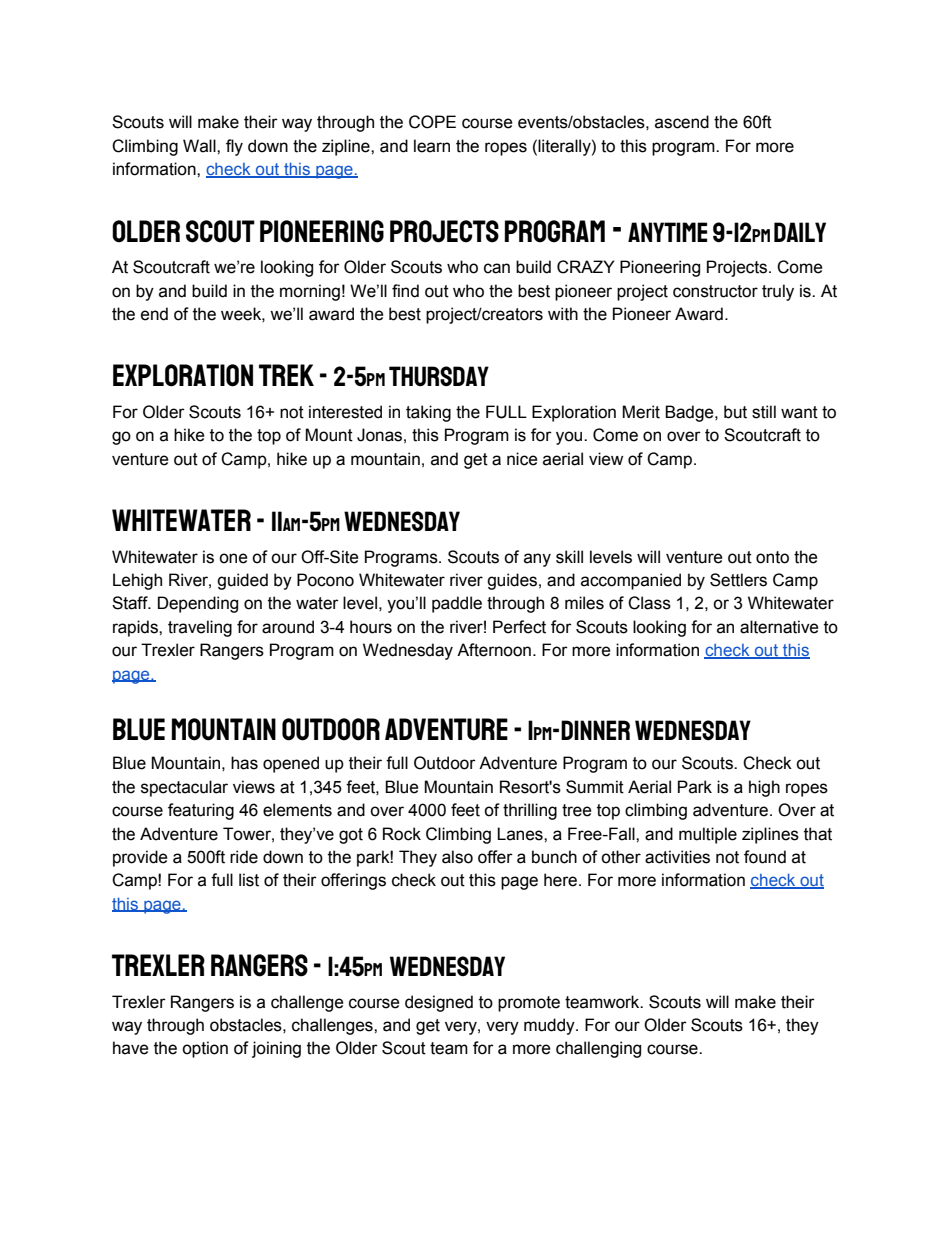  Describe the element at coordinates (242, 581) in the image. I see `guided` at that location.
